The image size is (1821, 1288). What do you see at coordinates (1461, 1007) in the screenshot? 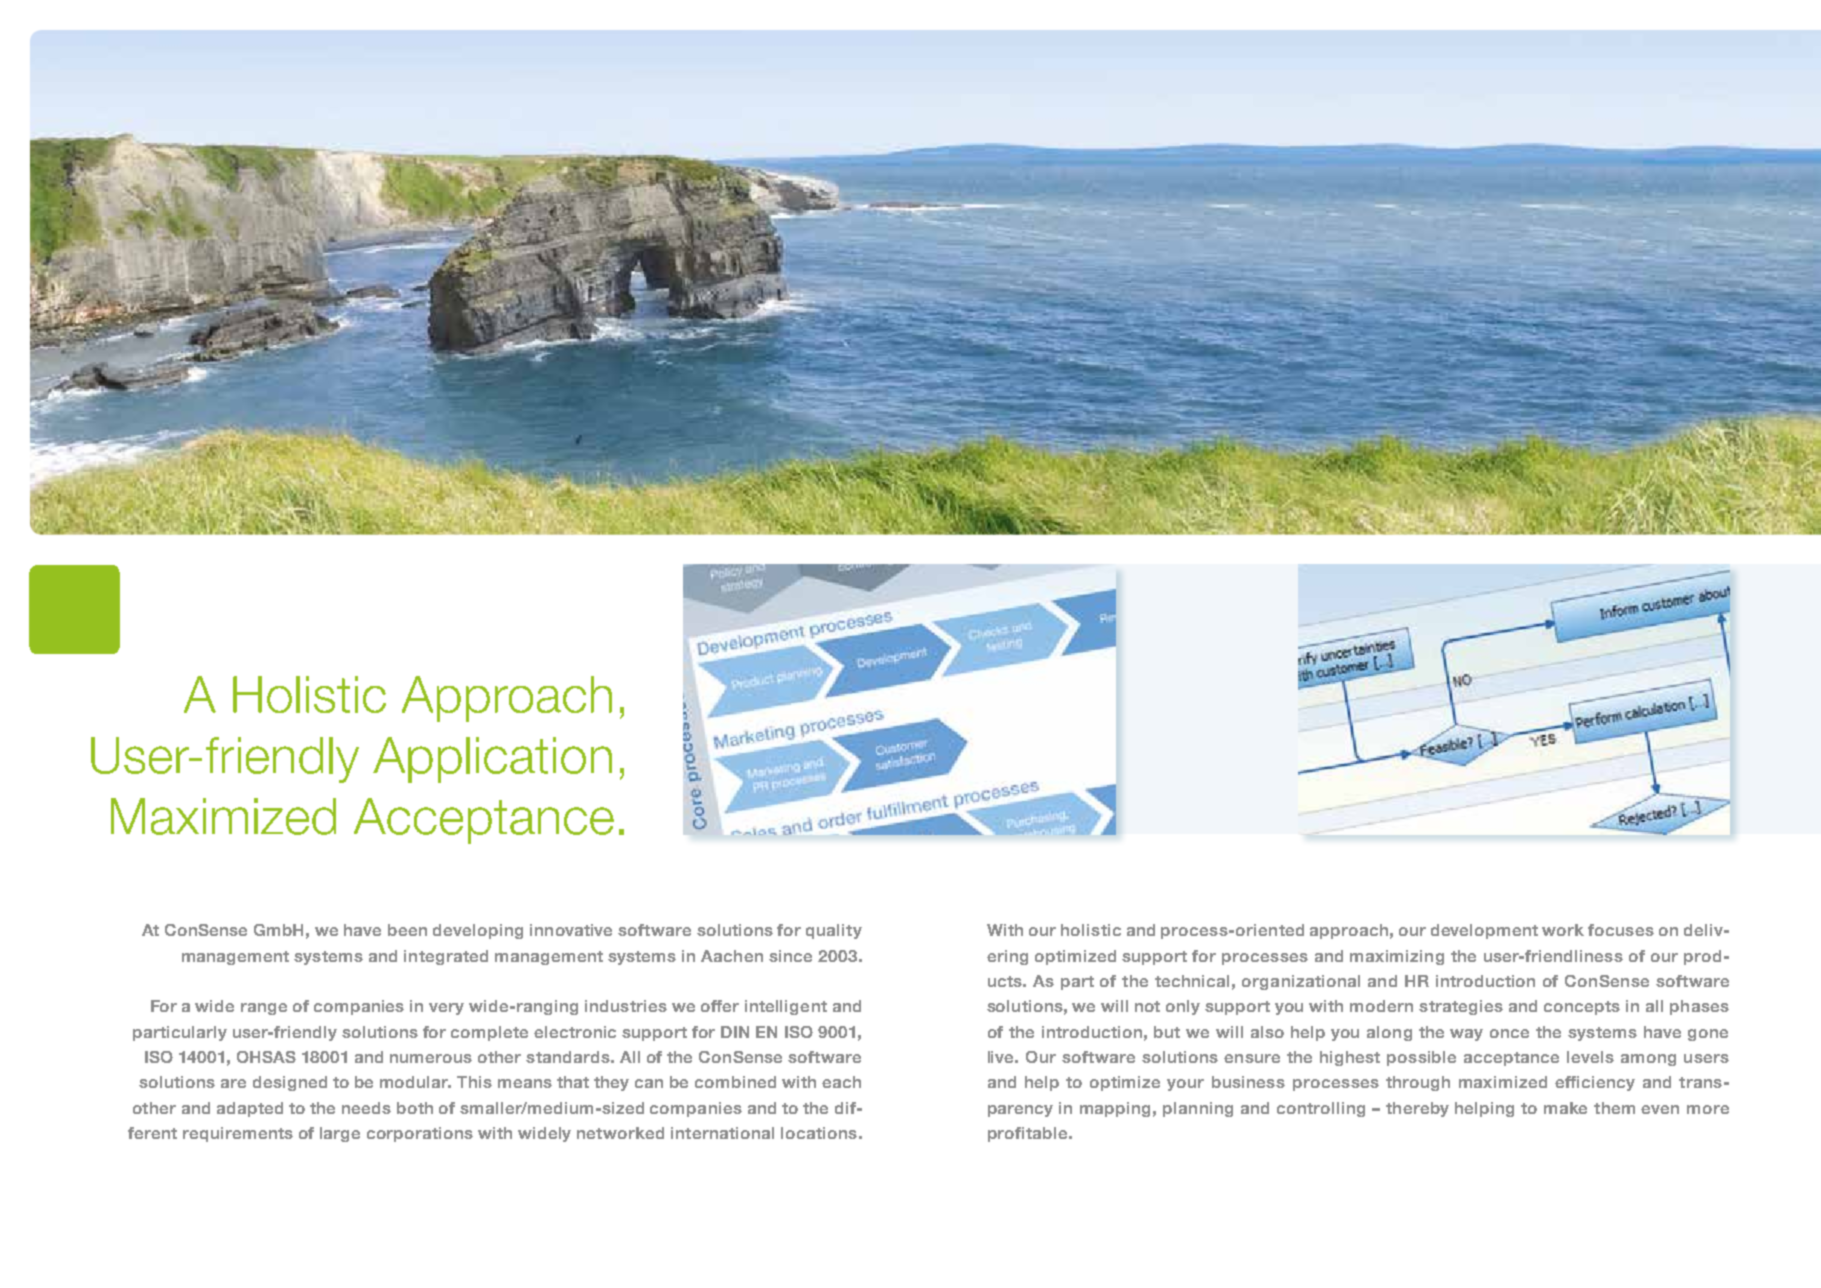
I see `strategies` at bounding box center [1461, 1007].
